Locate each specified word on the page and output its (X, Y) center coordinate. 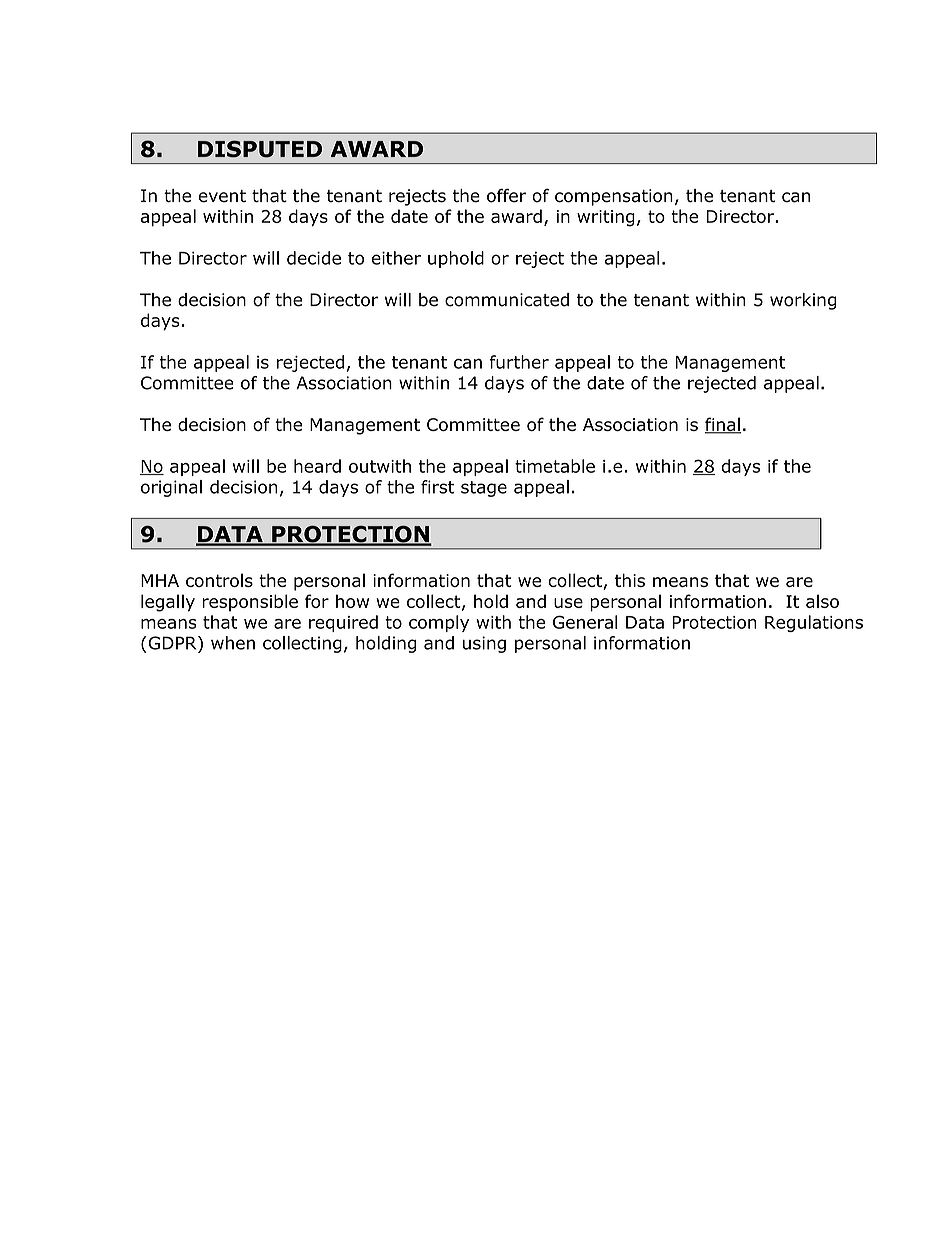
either (396, 258)
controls (219, 580)
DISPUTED (260, 149)
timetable (555, 466)
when (233, 643)
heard (317, 466)
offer (506, 196)
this (630, 580)
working (803, 301)
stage (484, 489)
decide (314, 258)
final (723, 425)
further (519, 362)
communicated (507, 300)
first (438, 487)
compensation (614, 197)
